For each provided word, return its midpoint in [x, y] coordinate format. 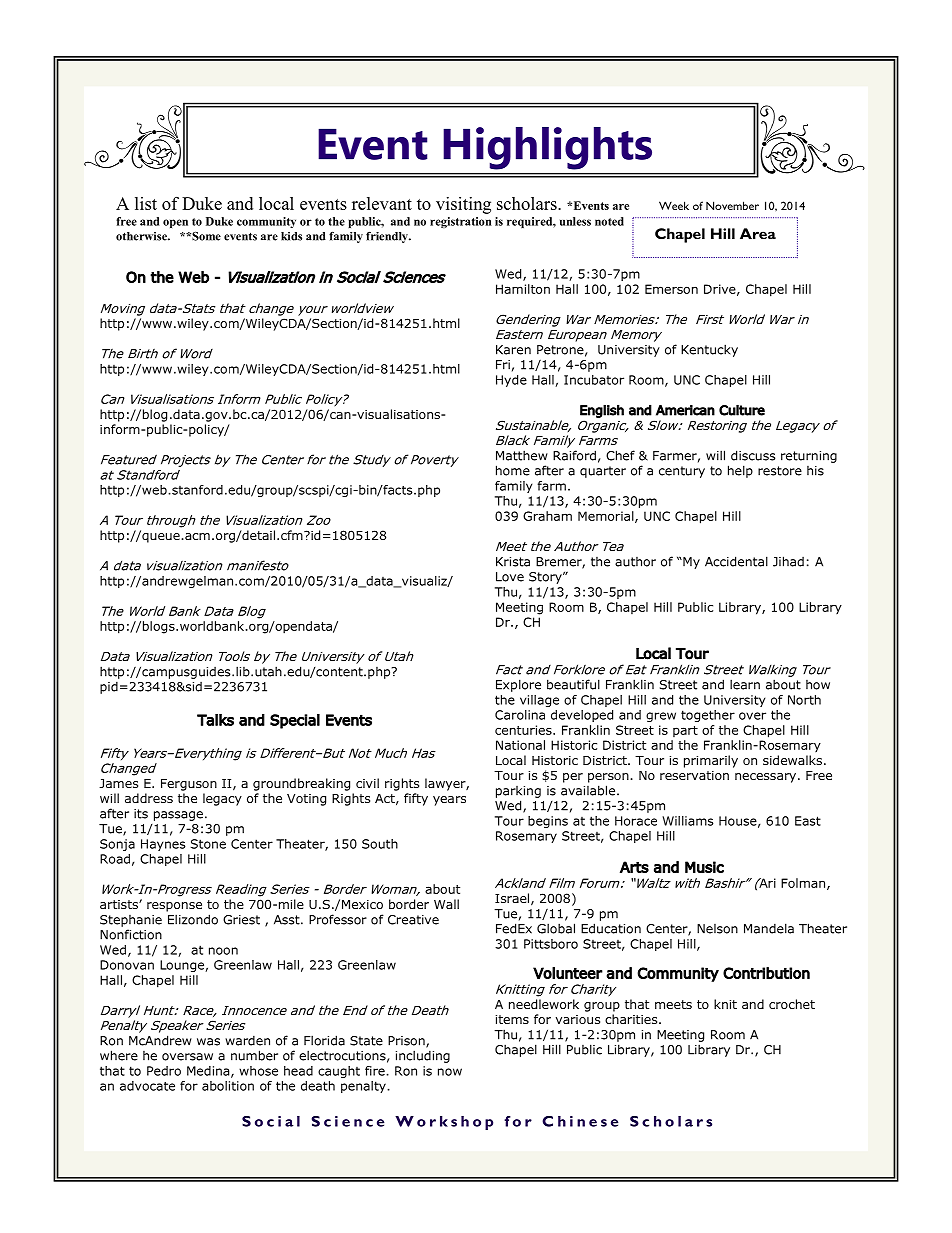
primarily [711, 761]
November [732, 205]
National [520, 745]
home [513, 470]
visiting [463, 205]
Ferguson [189, 785]
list [146, 203]
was [208, 1042]
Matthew [522, 455]
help [740, 471]
